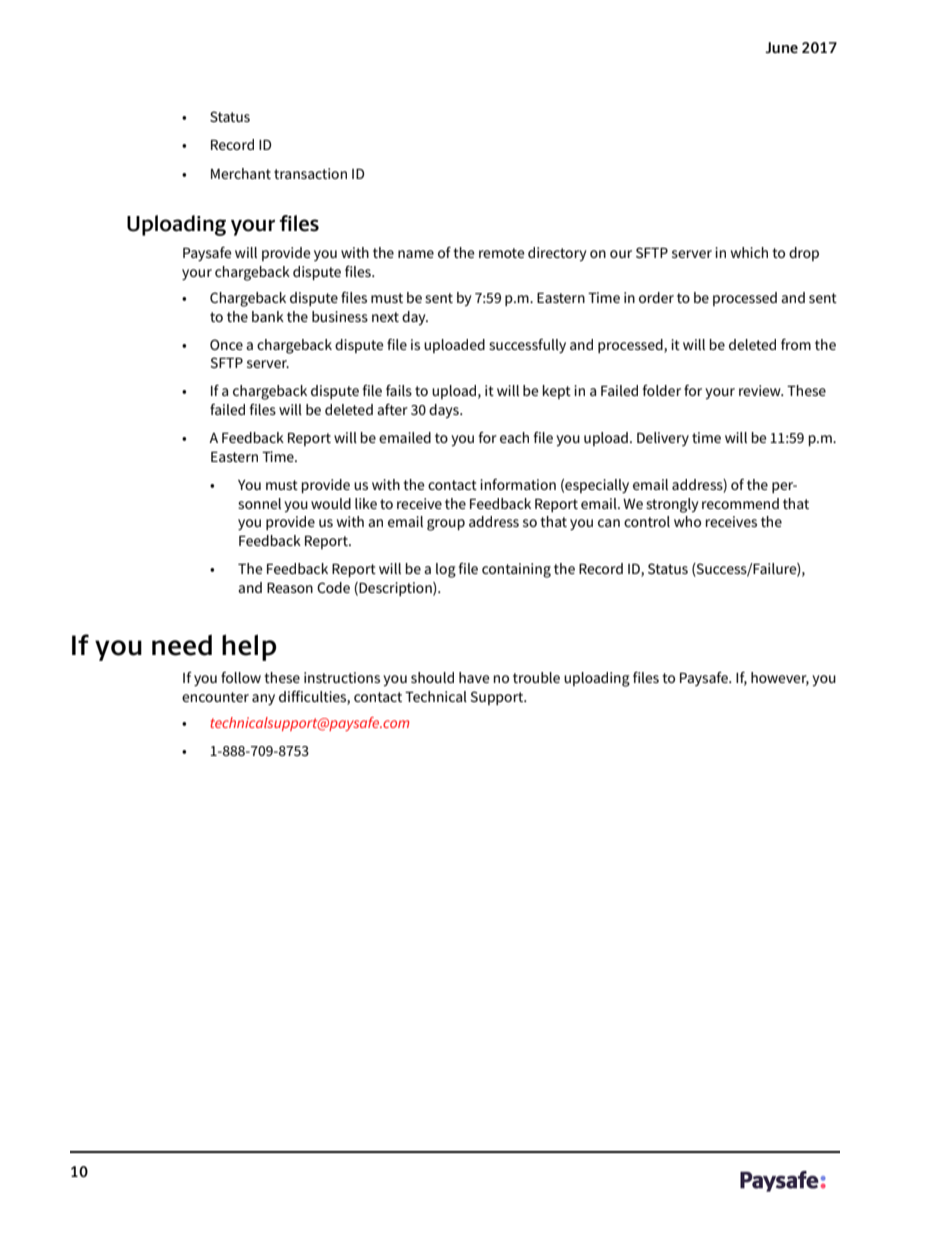 The width and height of the image is (952, 1233). What do you see at coordinates (687, 521) in the image?
I see `who` at bounding box center [687, 521].
